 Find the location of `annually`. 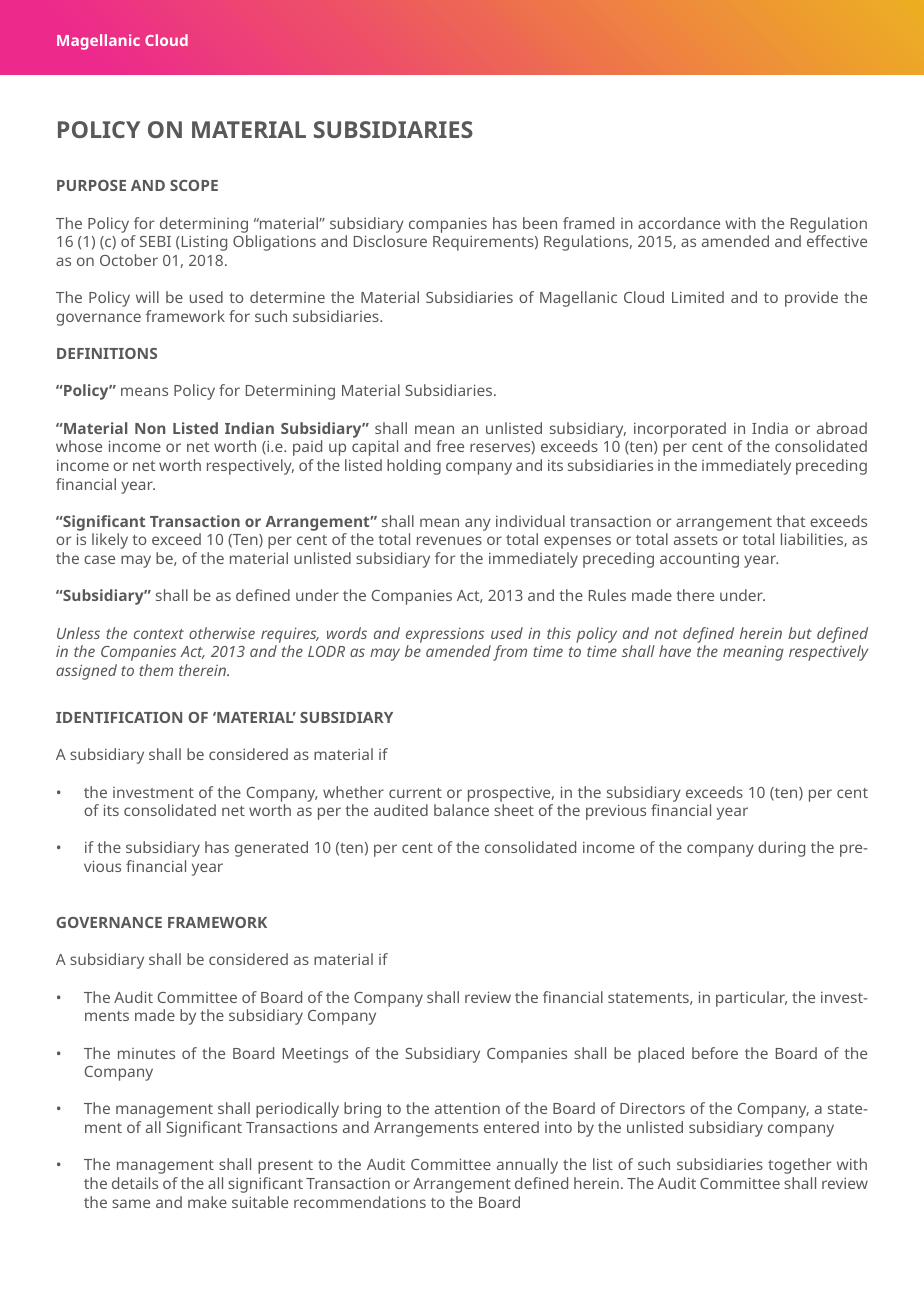

annually is located at coordinates (527, 1166).
